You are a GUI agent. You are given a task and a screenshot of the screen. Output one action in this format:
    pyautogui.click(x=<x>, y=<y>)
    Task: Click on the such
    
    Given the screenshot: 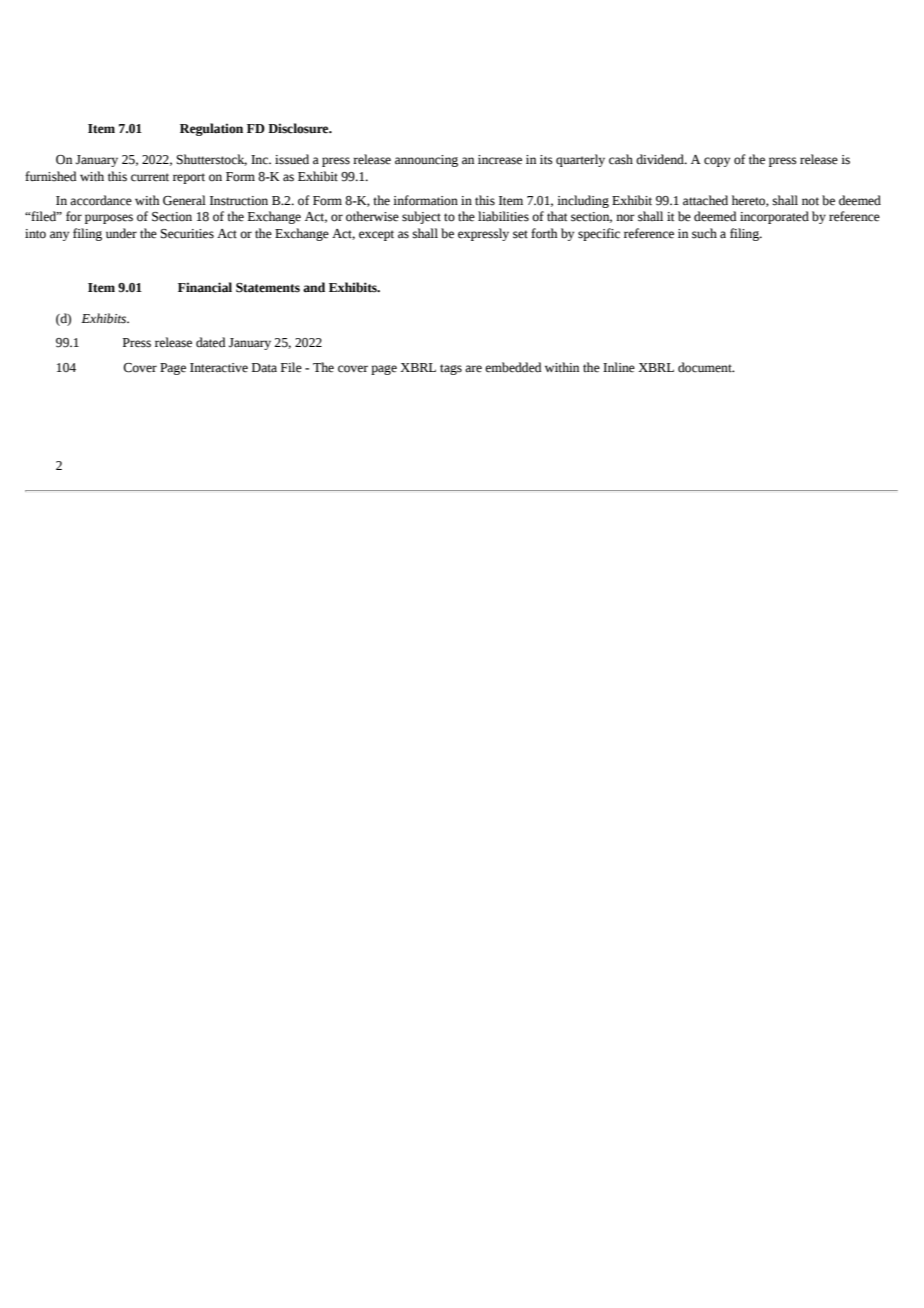 What is the action you would take?
    pyautogui.click(x=704, y=233)
